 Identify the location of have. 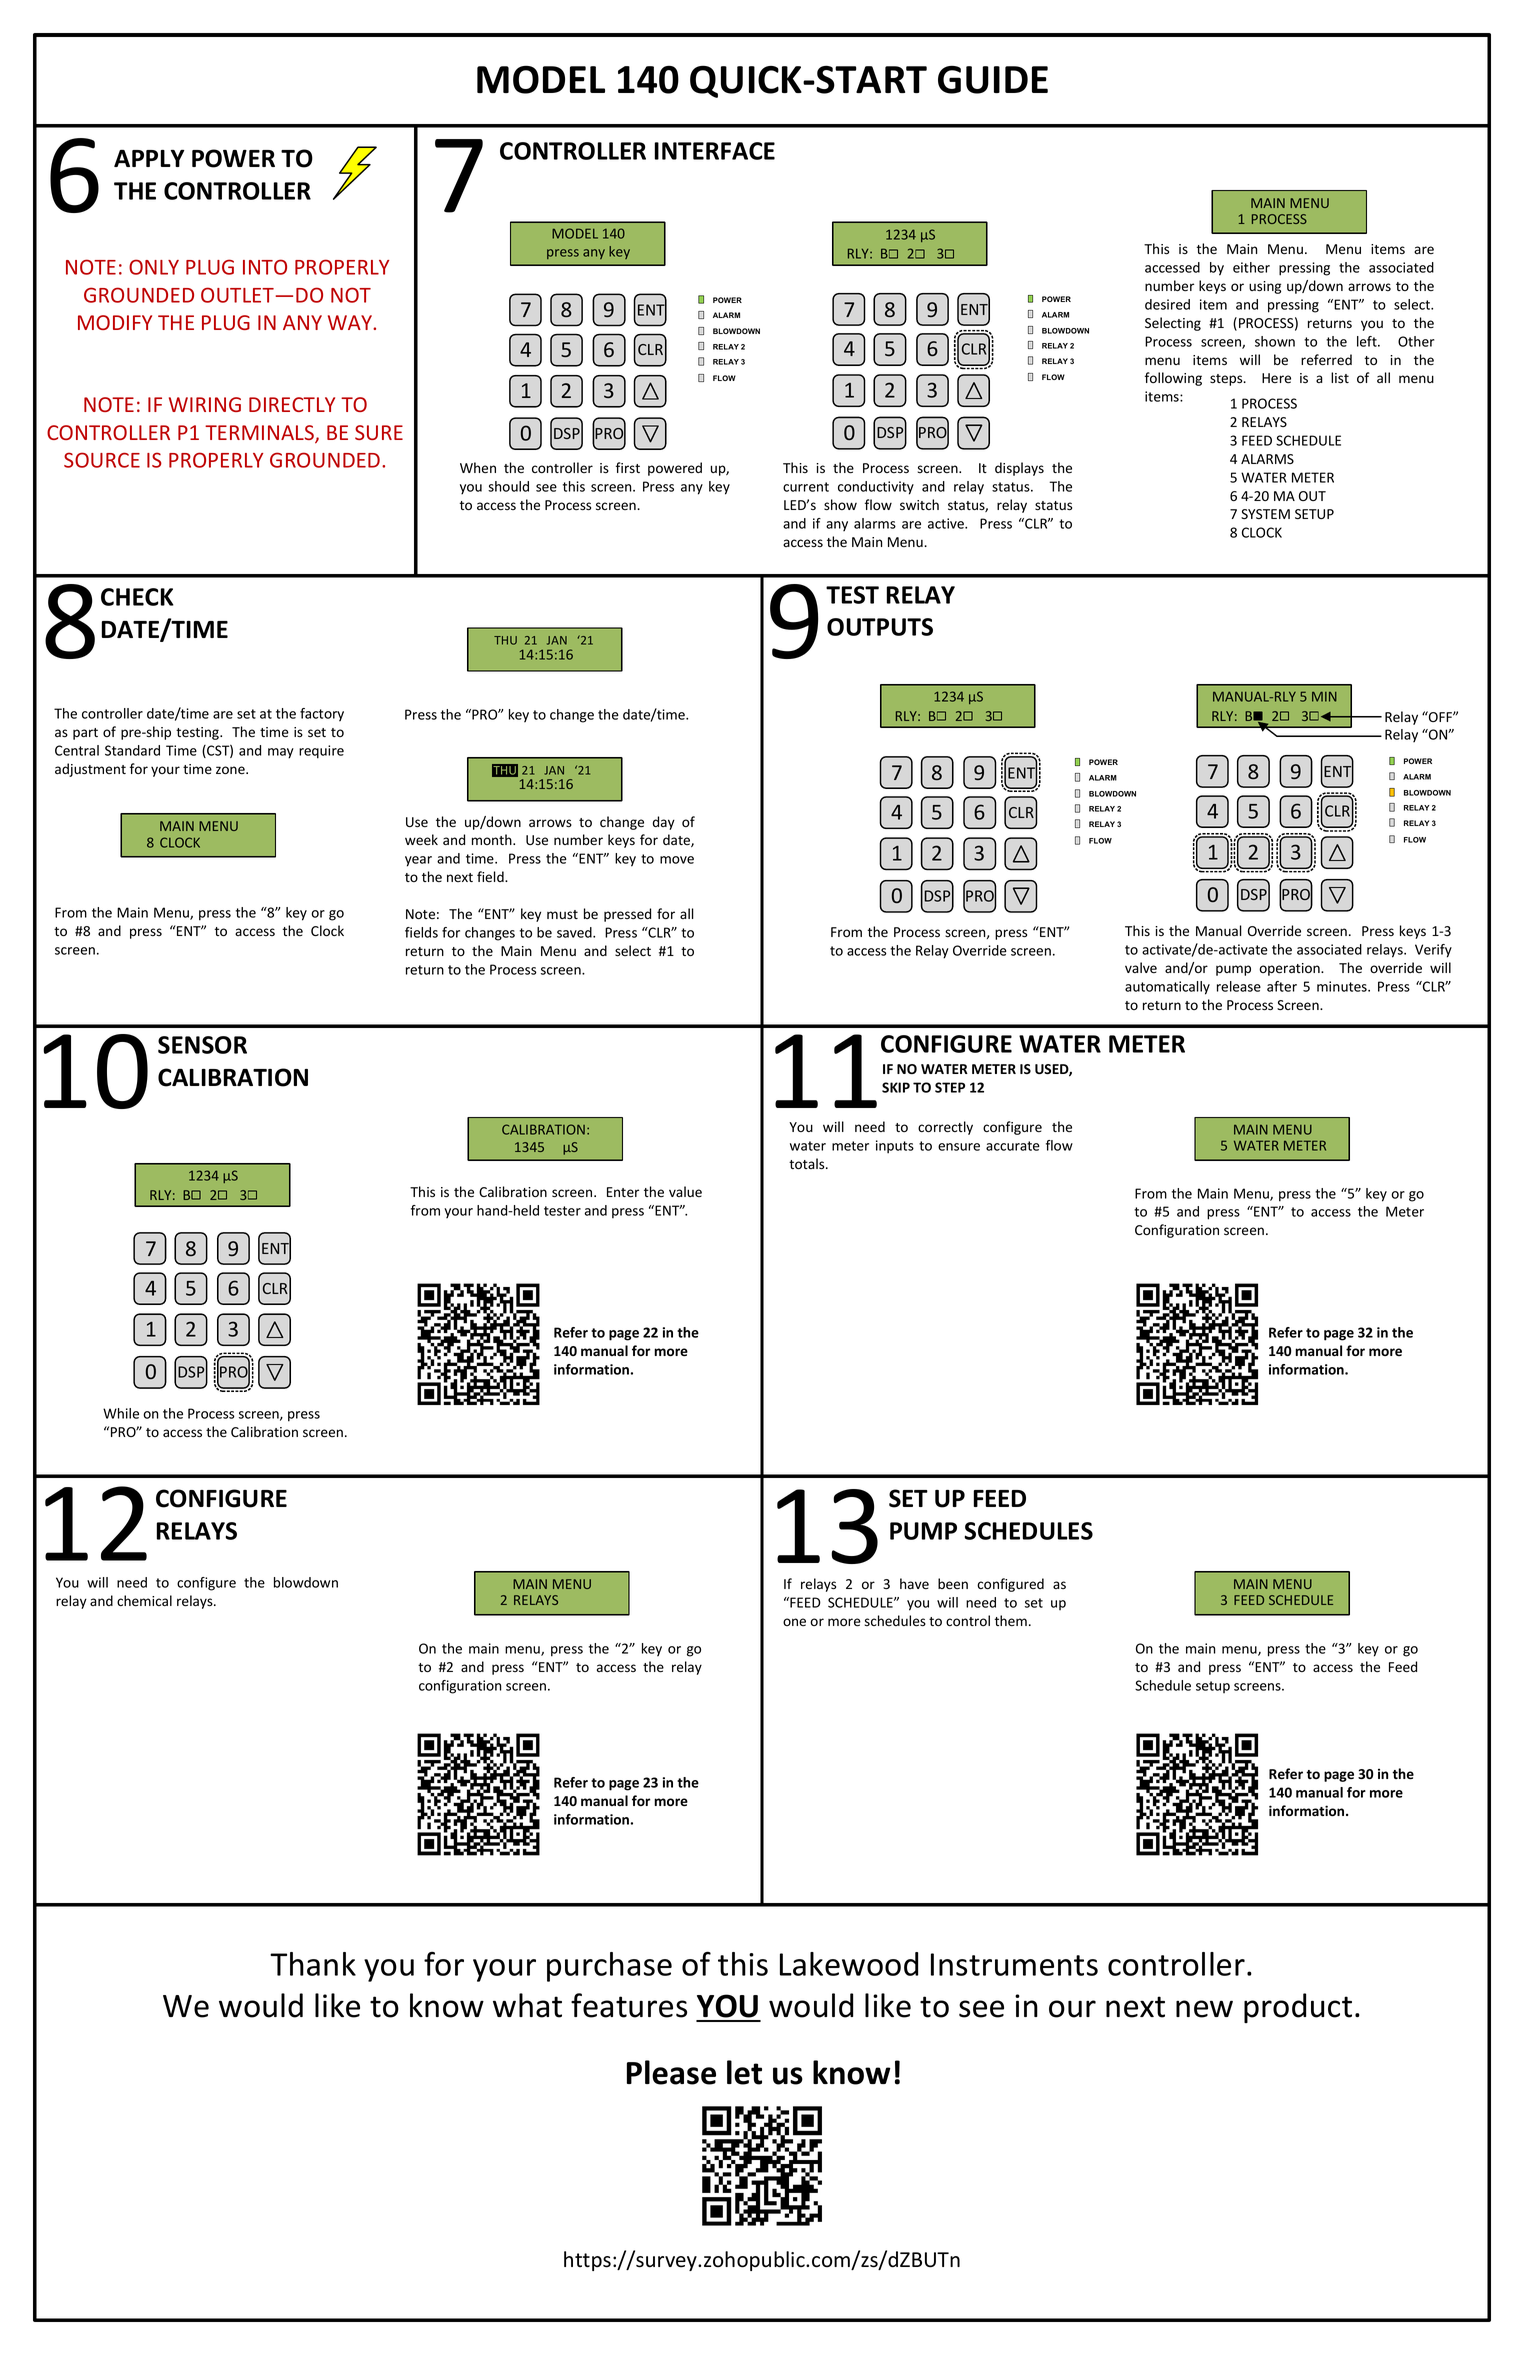
(914, 1584).
